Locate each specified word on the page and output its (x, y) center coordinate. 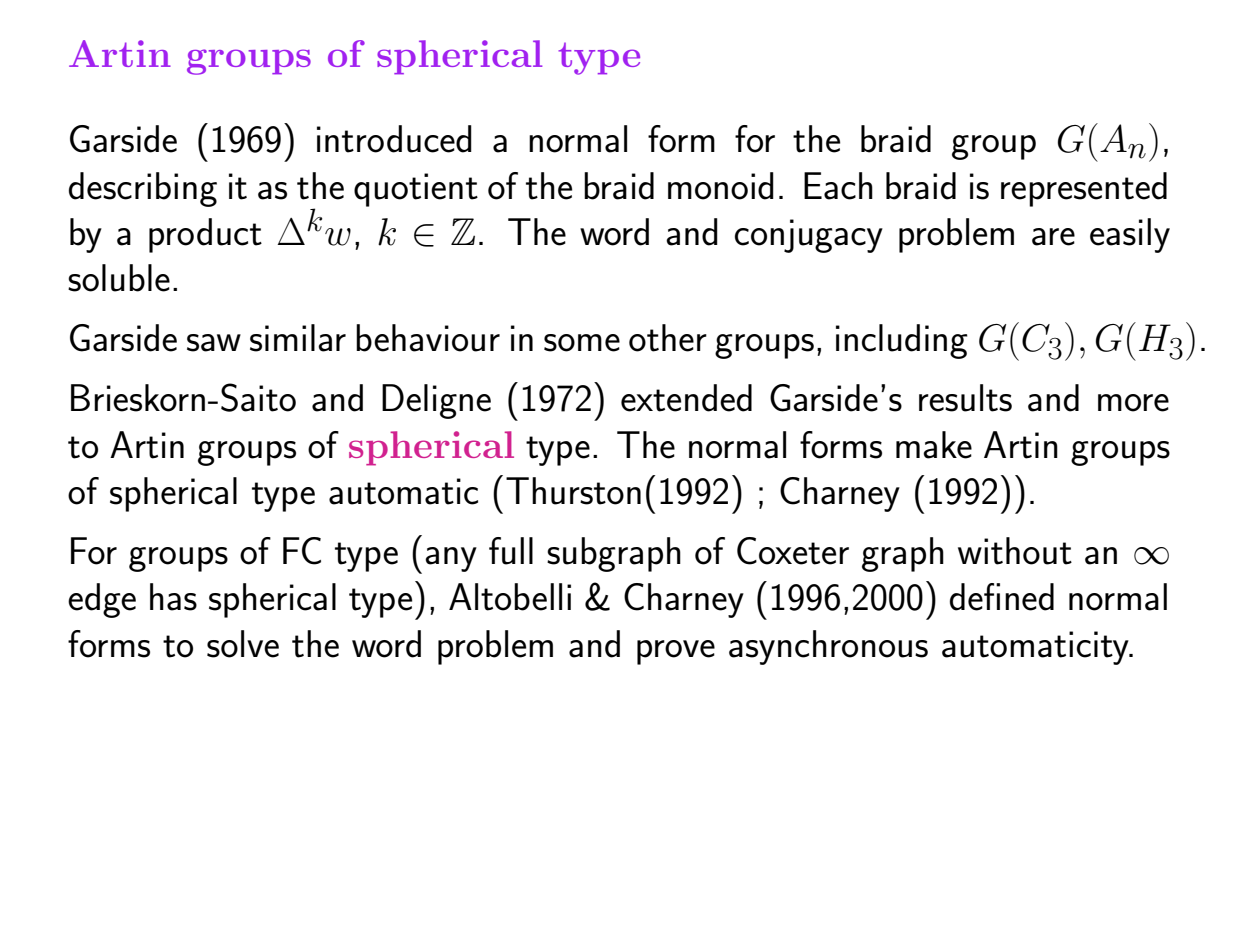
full (511, 551)
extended (686, 398)
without (1015, 551)
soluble (119, 278)
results (965, 398)
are (1053, 237)
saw (214, 343)
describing (143, 189)
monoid (721, 186)
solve (243, 644)
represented (1084, 189)
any (451, 559)
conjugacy (809, 236)
